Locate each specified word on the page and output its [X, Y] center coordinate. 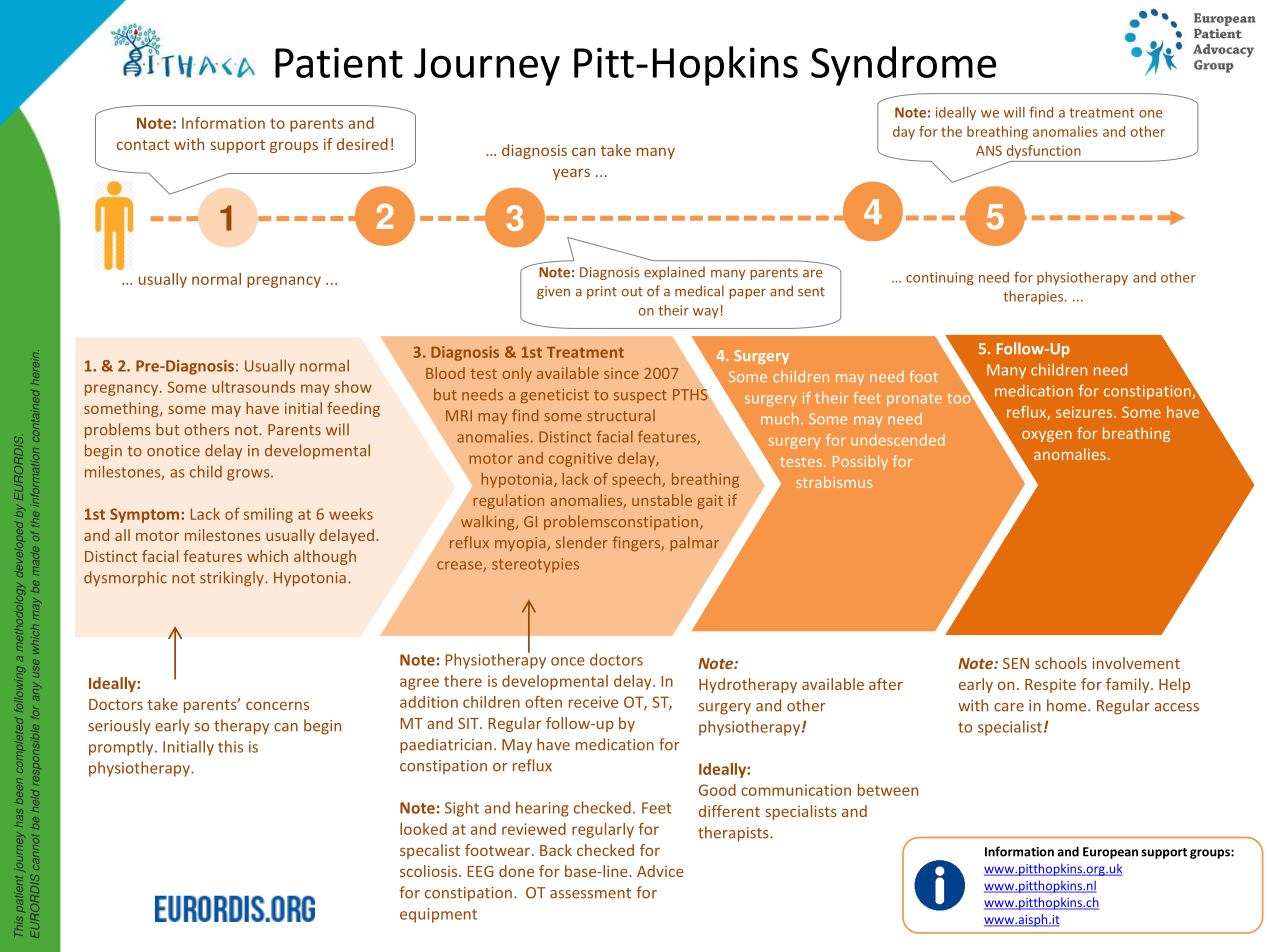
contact [143, 145]
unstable [662, 500]
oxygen [1047, 436]
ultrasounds [253, 387]
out [632, 292]
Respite [1050, 685]
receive [593, 702]
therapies [1034, 298]
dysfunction [1044, 152]
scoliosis [430, 871]
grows [249, 475]
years [571, 174]
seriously [119, 727]
